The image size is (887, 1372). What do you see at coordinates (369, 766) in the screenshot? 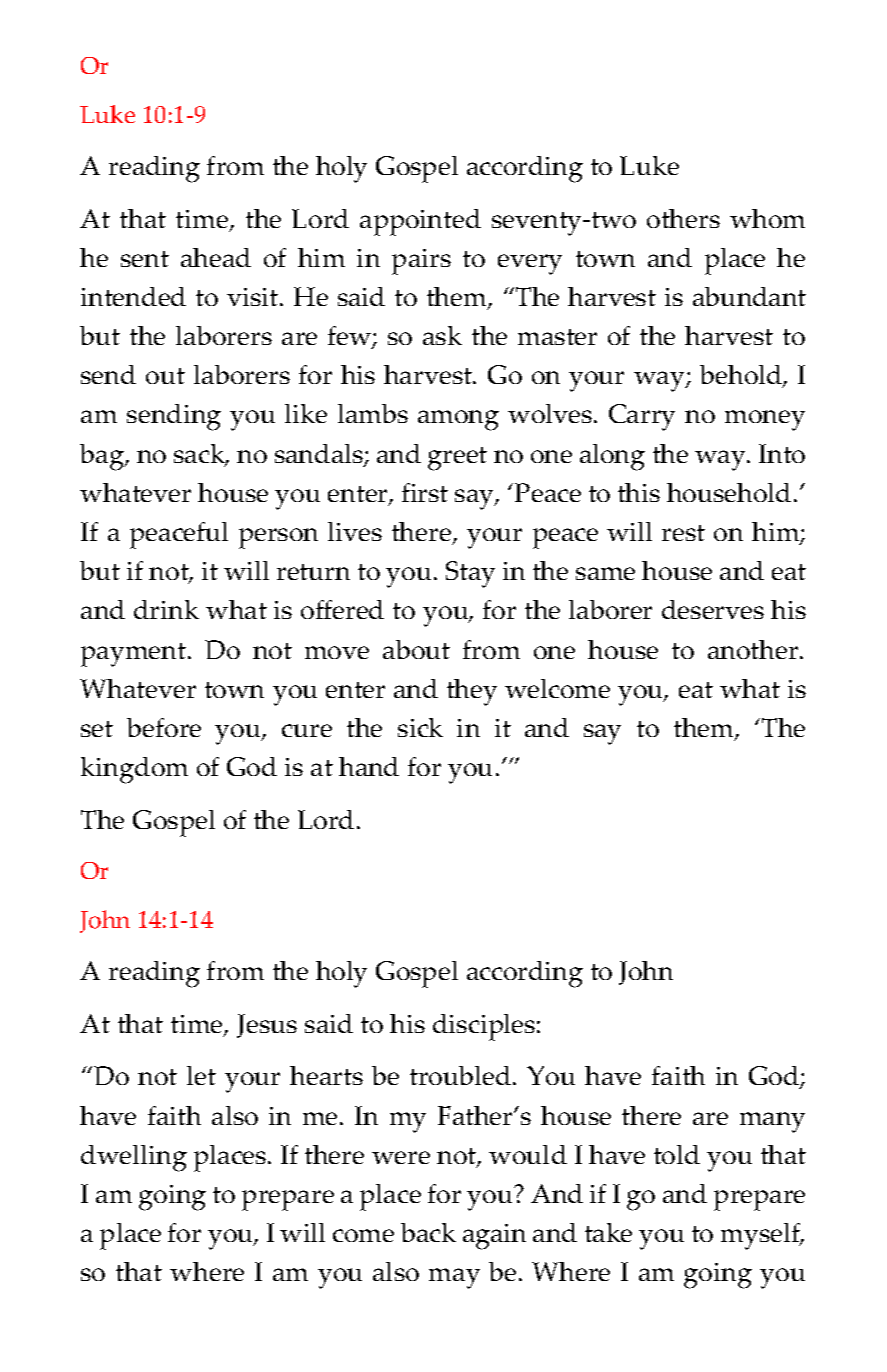
I see `hand` at bounding box center [369, 766].
